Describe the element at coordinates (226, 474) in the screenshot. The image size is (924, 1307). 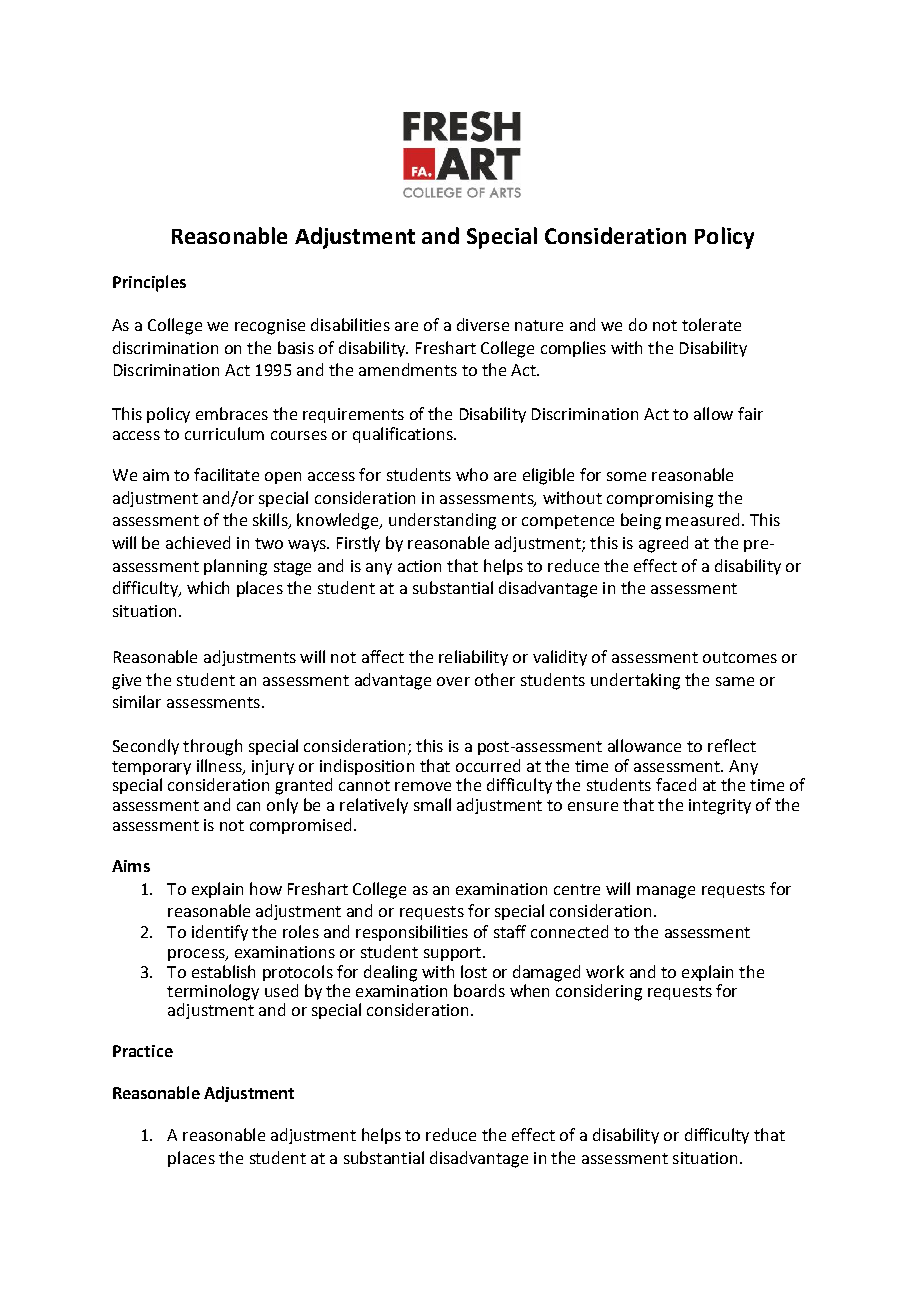
I see `facilitate` at that location.
